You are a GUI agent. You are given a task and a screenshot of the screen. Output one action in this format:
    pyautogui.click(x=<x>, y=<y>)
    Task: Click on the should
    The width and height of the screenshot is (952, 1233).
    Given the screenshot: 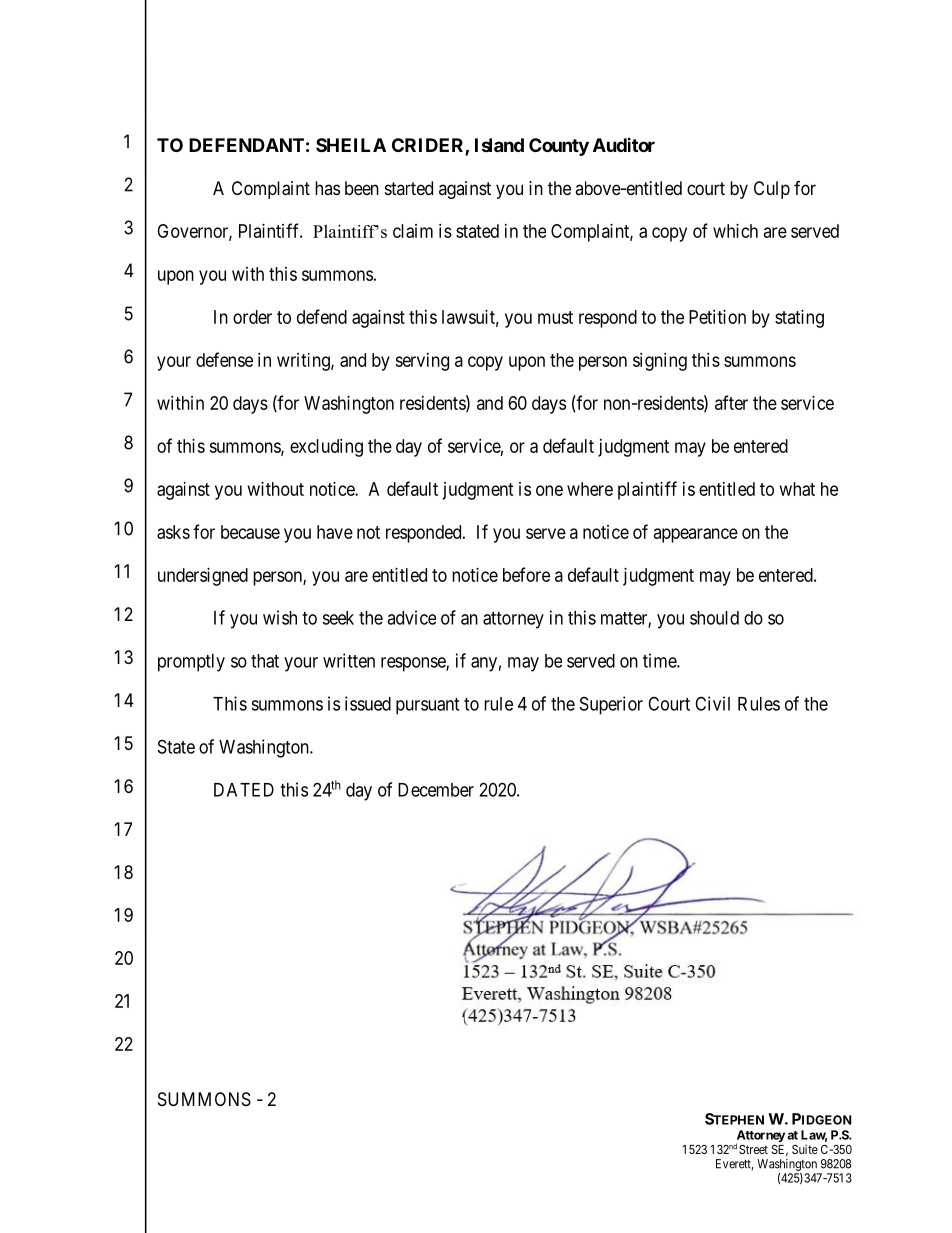 What is the action you would take?
    pyautogui.click(x=714, y=618)
